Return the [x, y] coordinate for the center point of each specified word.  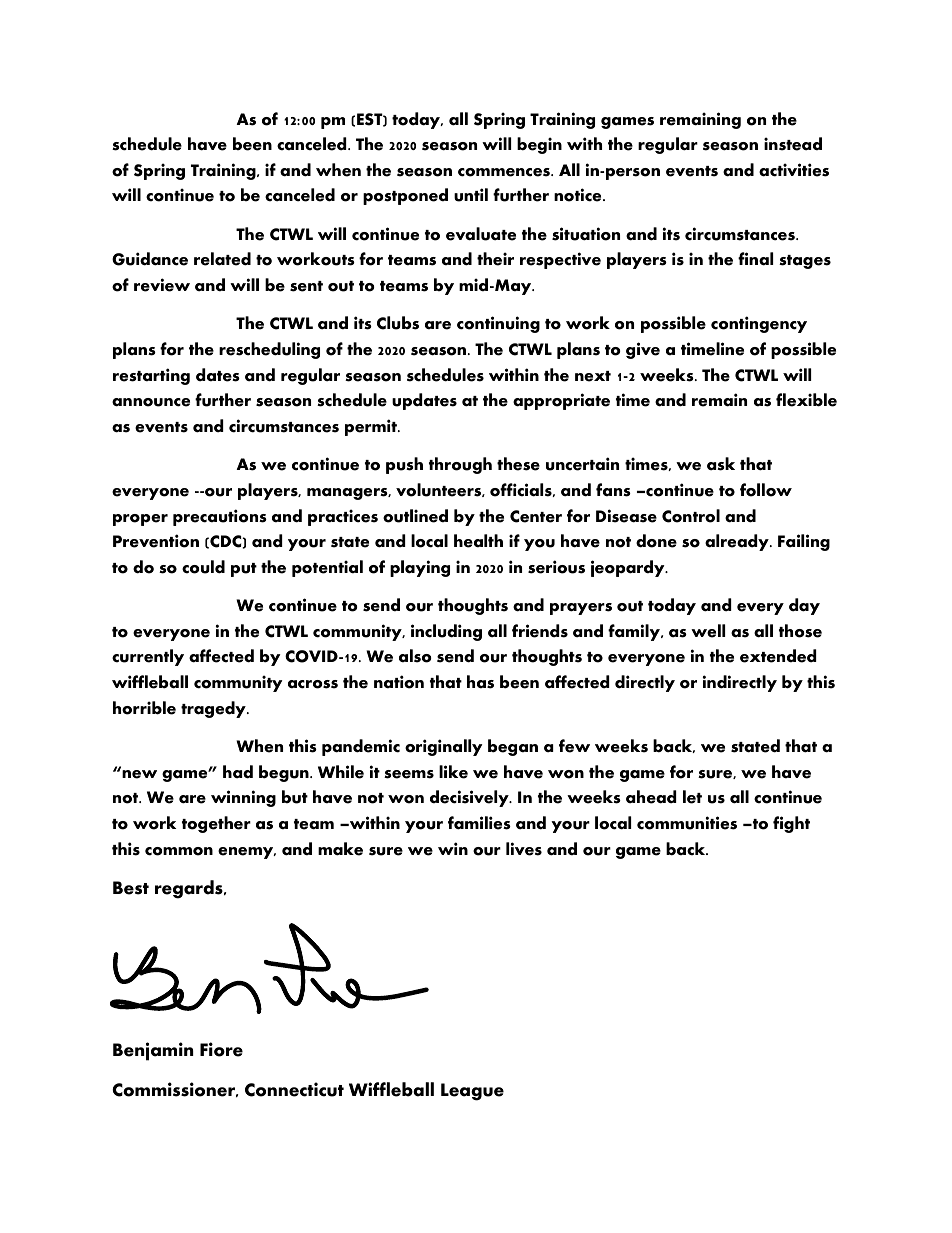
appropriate [561, 401]
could [203, 567]
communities [687, 823]
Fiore [221, 1049]
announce [151, 402]
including [446, 632]
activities [794, 170]
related [222, 259]
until [471, 195]
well [708, 631]
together [216, 824]
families [479, 823]
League [472, 1092]
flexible [806, 400]
